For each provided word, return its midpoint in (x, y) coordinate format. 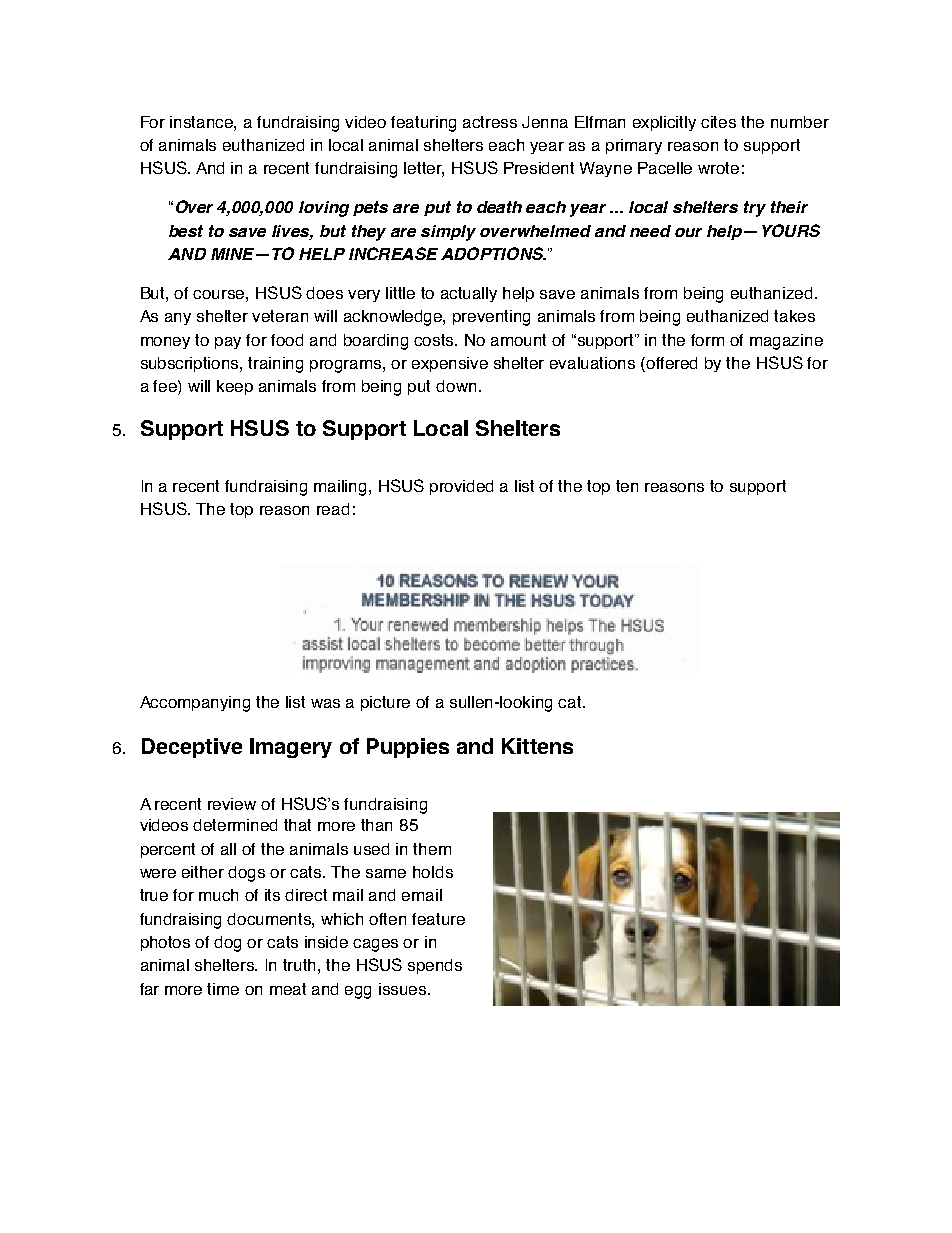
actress (490, 122)
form (707, 340)
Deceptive (192, 748)
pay (228, 343)
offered (671, 363)
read (333, 509)
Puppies (408, 748)
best (186, 231)
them (432, 849)
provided (461, 487)
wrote (718, 168)
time (223, 989)
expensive (450, 364)
